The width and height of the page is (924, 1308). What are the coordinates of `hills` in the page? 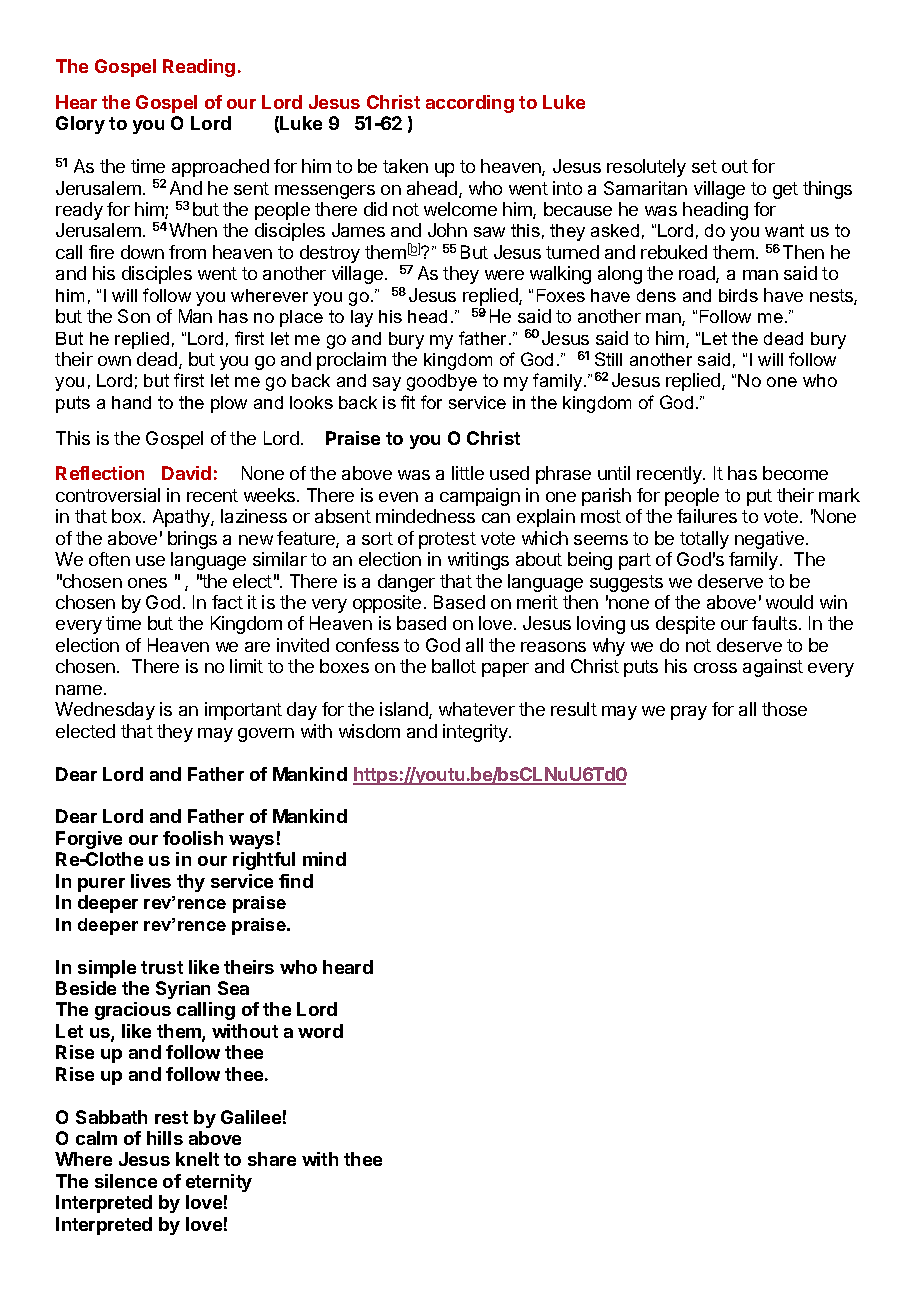 It's located at (165, 1138).
